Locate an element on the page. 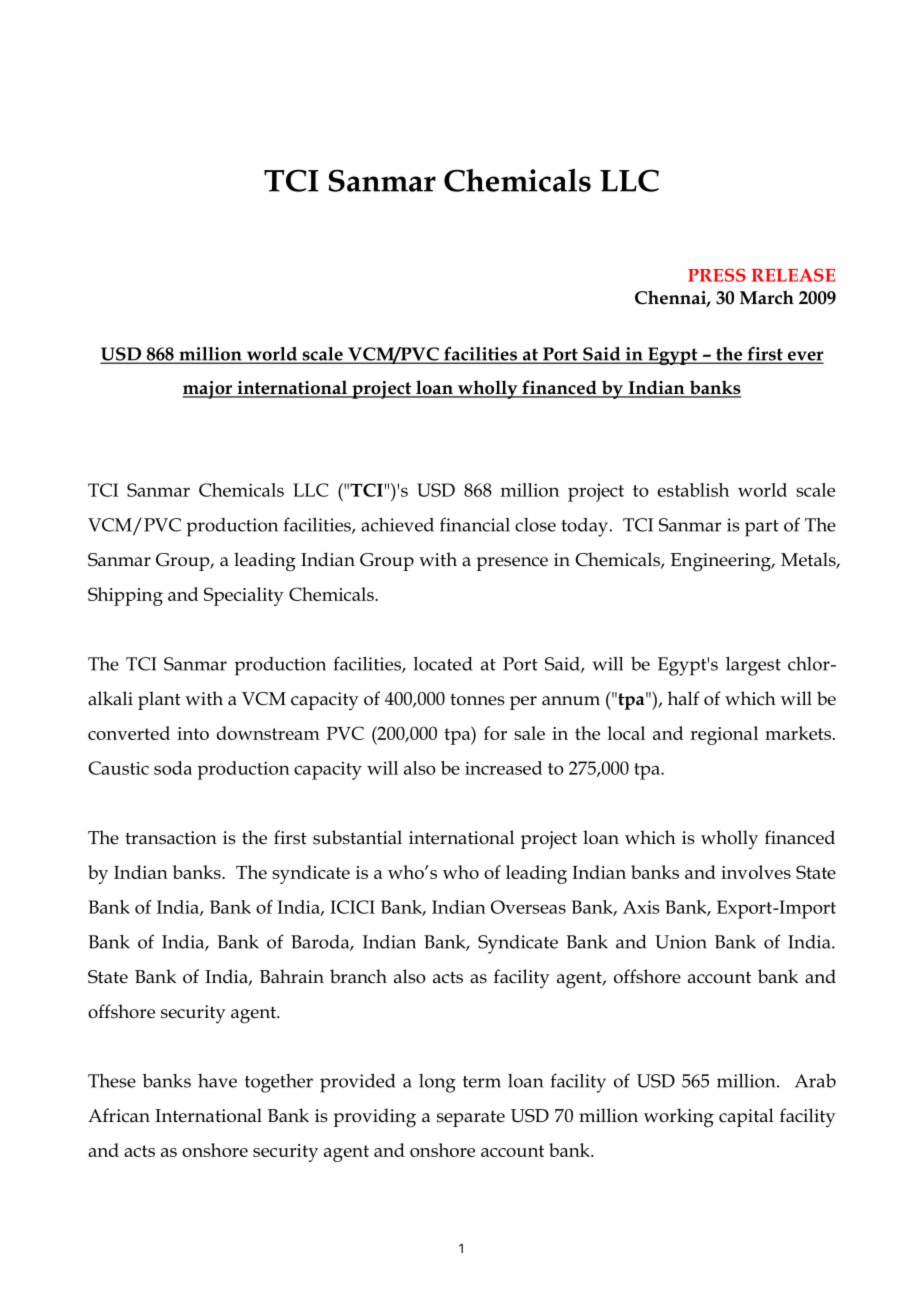 The width and height of the image is (924, 1308). Speciality is located at coordinates (244, 596).
